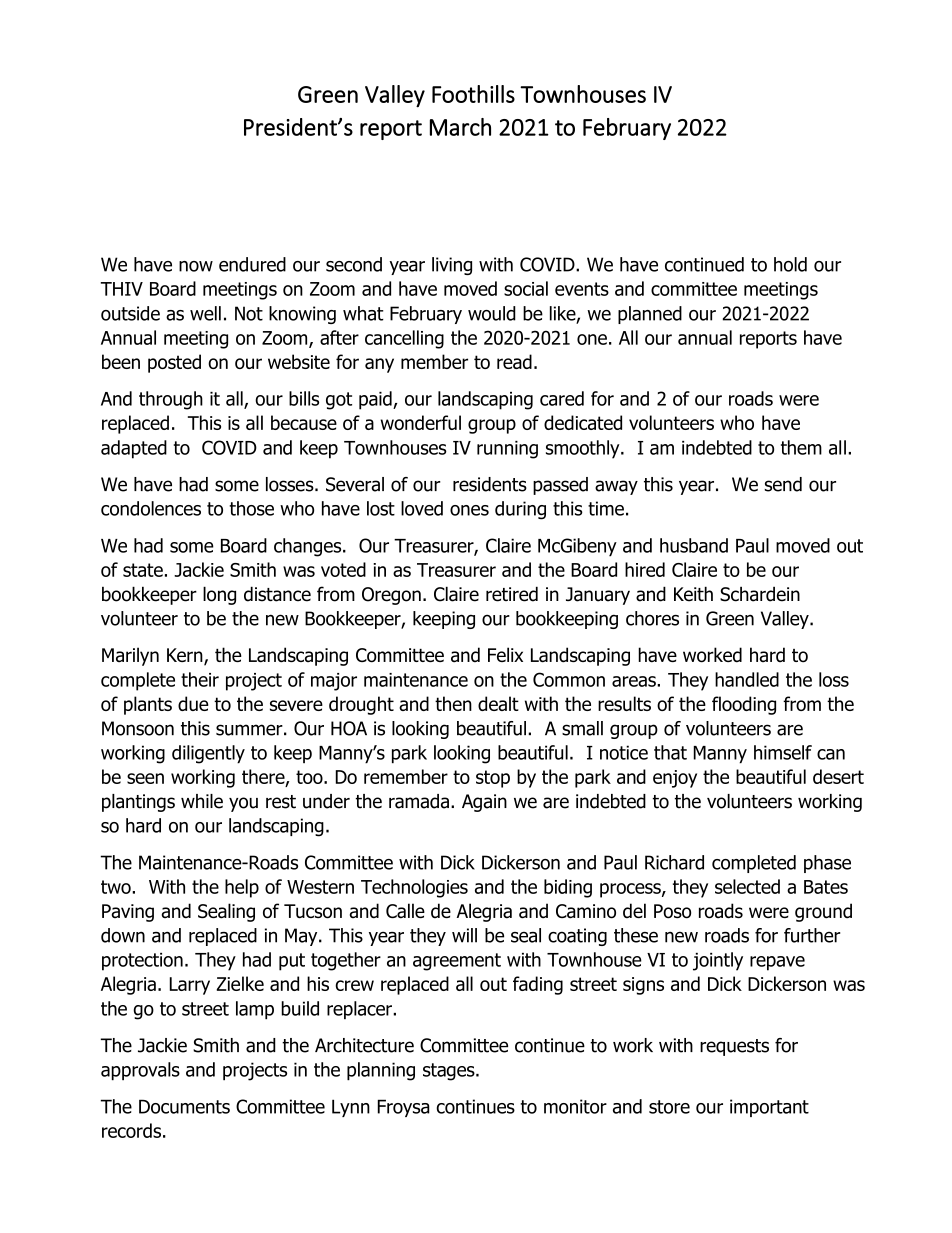  What do you see at coordinates (219, 595) in the screenshot?
I see `long` at bounding box center [219, 595].
